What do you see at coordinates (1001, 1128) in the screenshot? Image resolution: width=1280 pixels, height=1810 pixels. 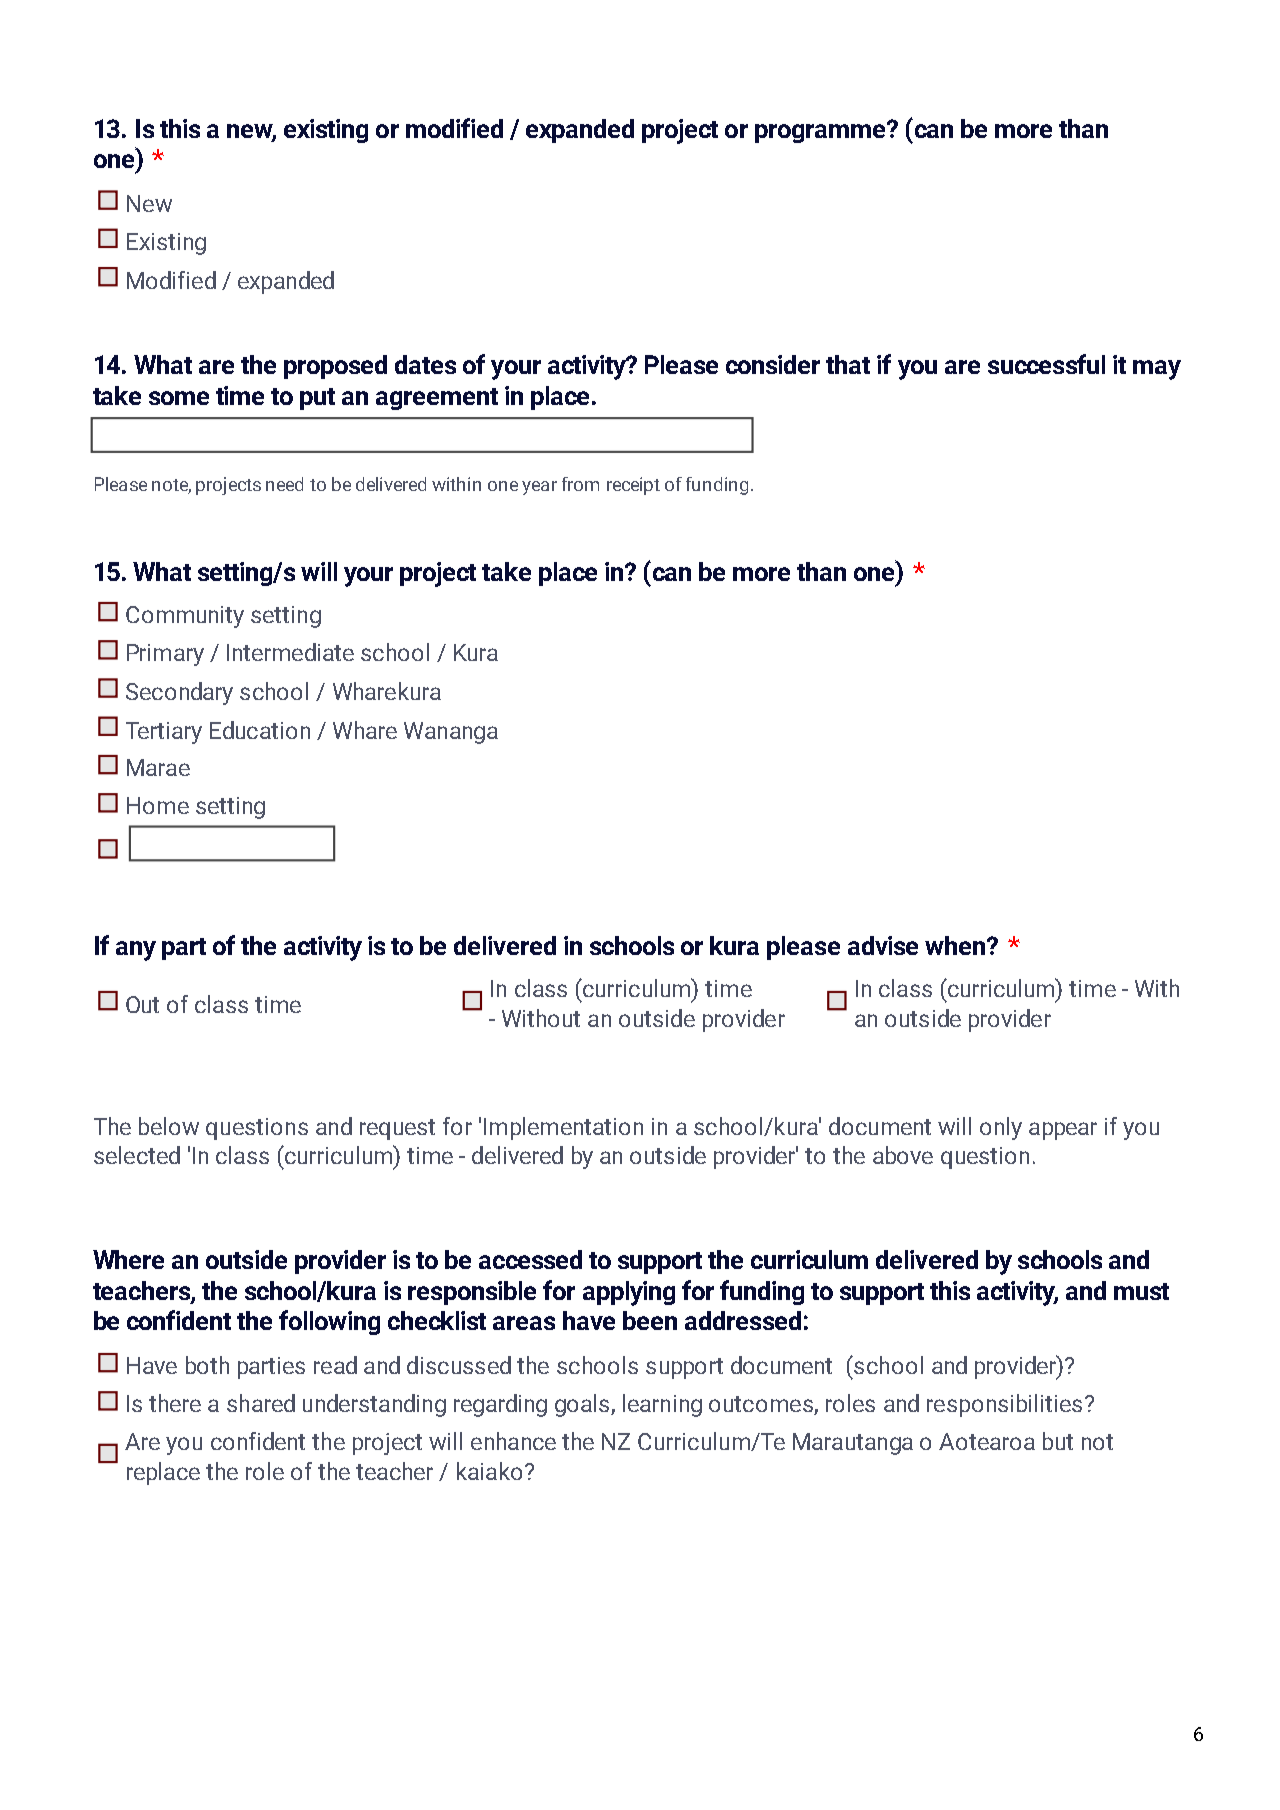 I see `only` at bounding box center [1001, 1128].
